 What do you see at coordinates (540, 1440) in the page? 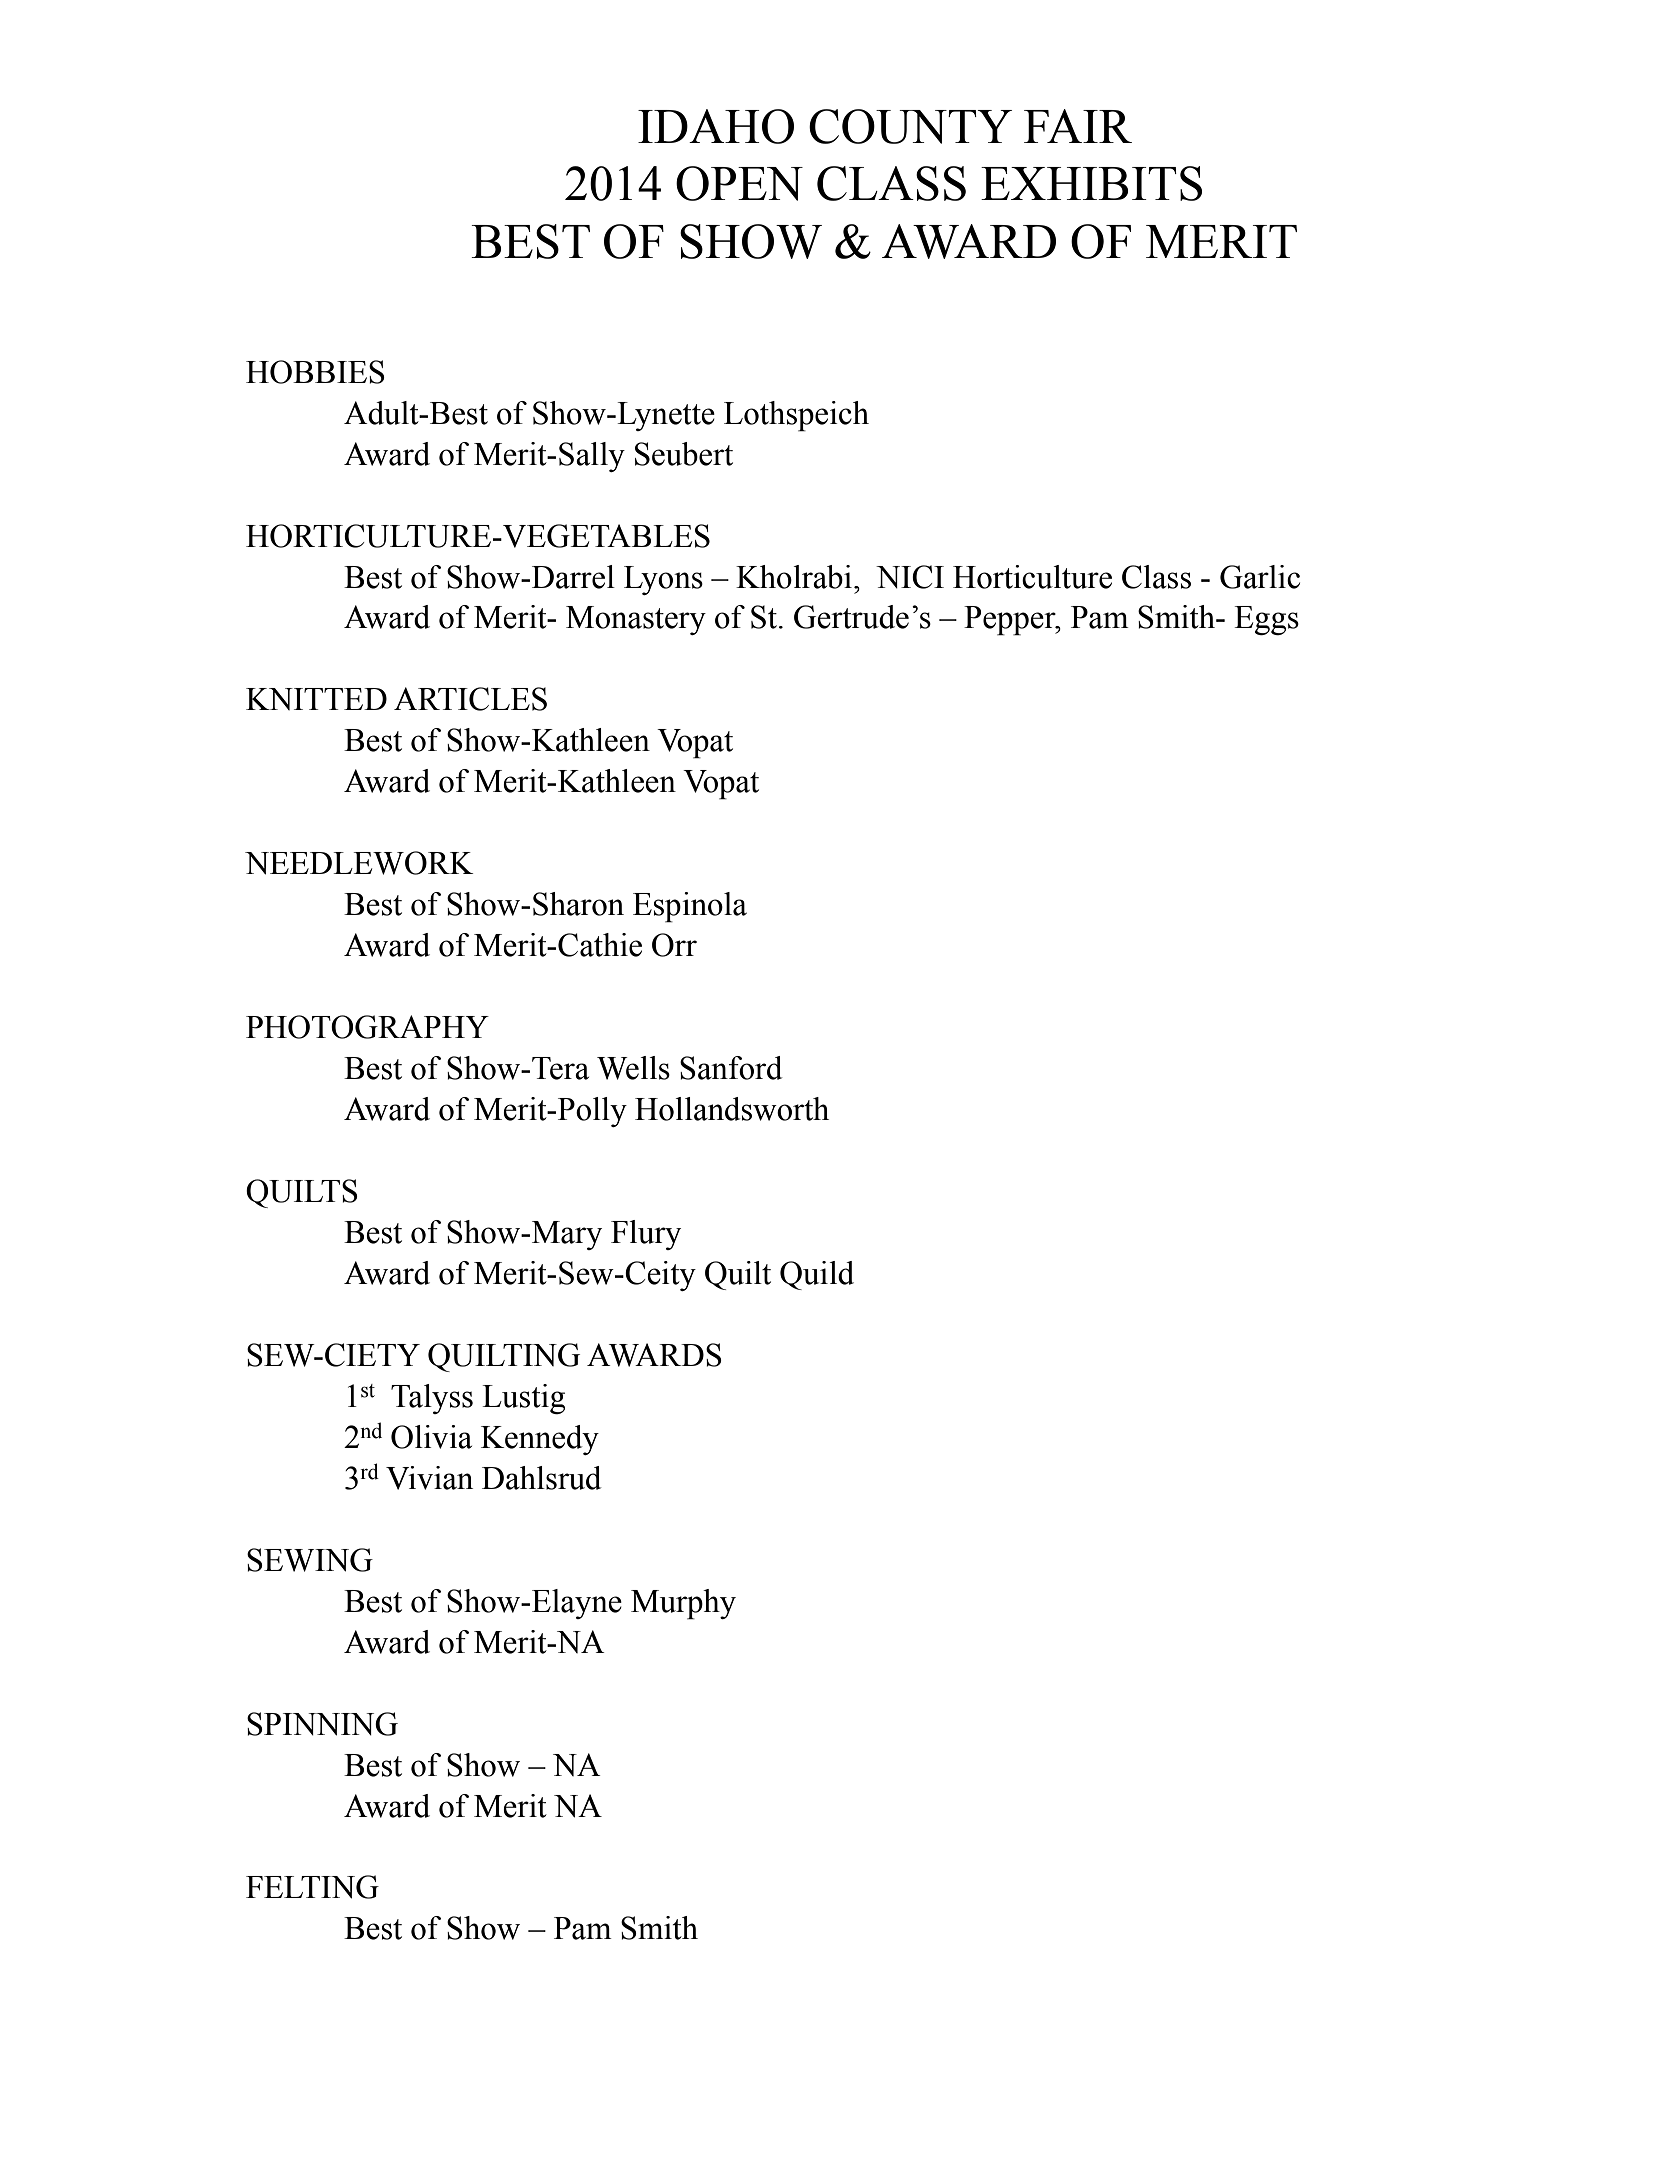
I see `Kennedy` at bounding box center [540, 1440].
